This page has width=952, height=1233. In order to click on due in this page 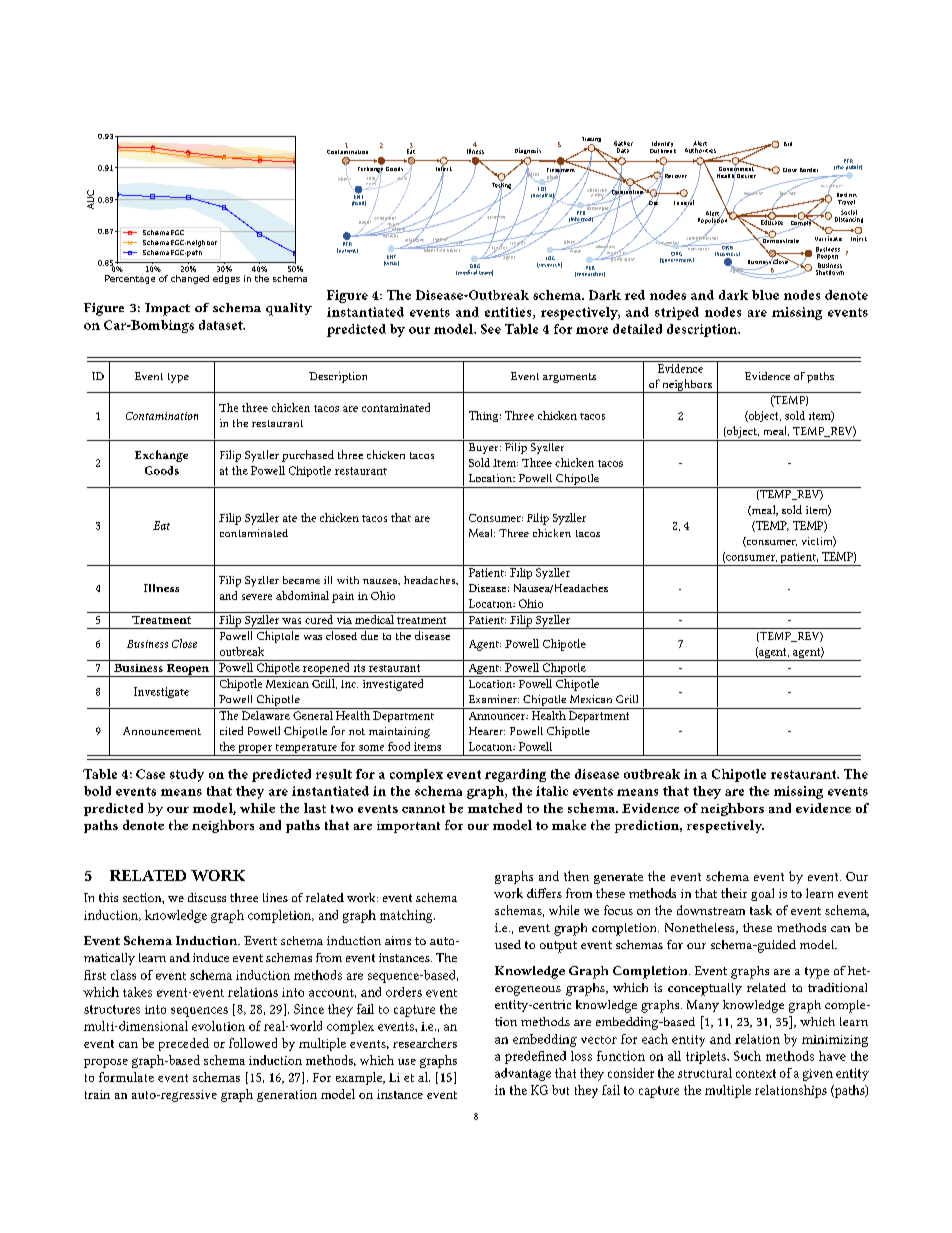, I will do `click(369, 635)`.
